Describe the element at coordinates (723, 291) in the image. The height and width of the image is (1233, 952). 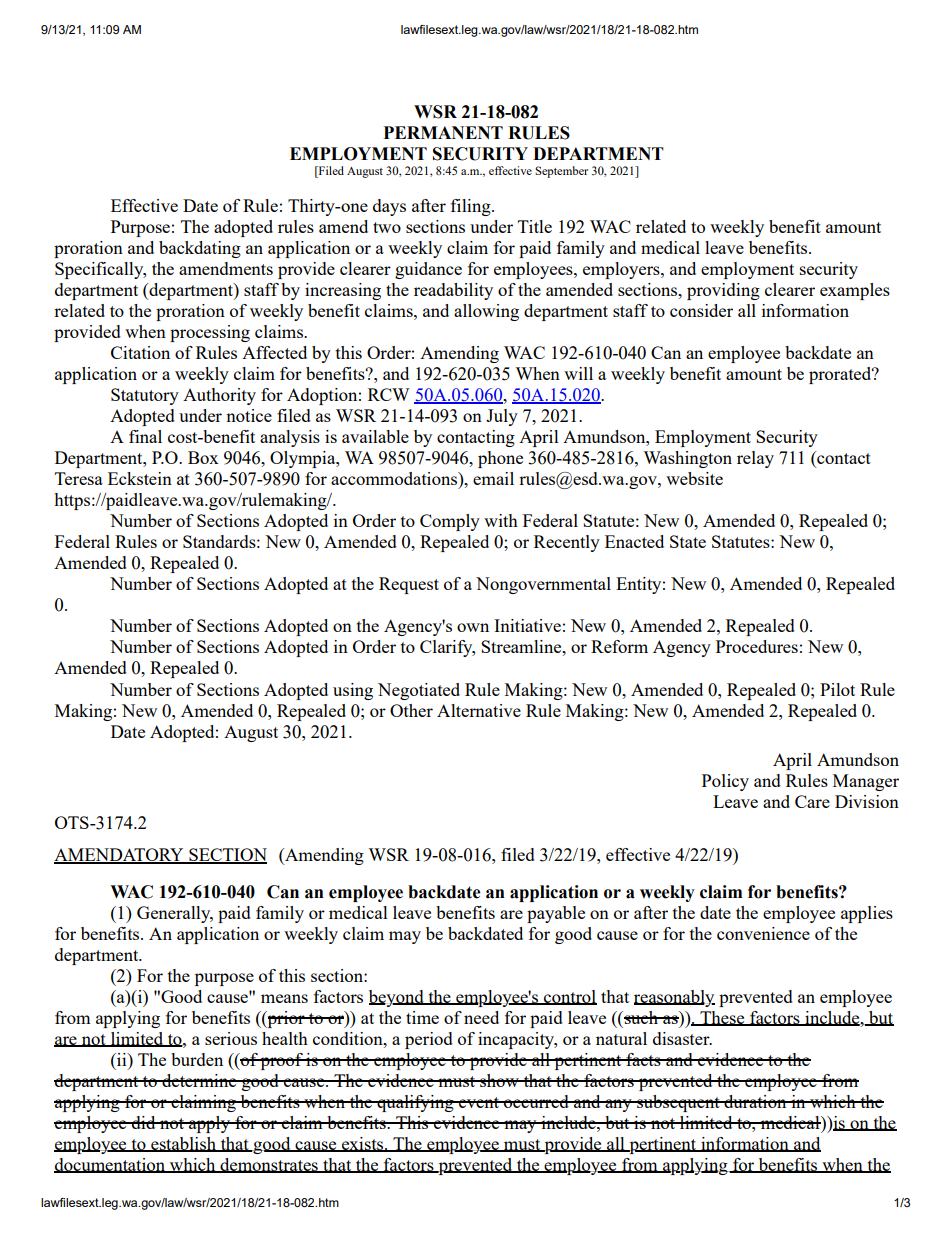
I see `providing` at that location.
